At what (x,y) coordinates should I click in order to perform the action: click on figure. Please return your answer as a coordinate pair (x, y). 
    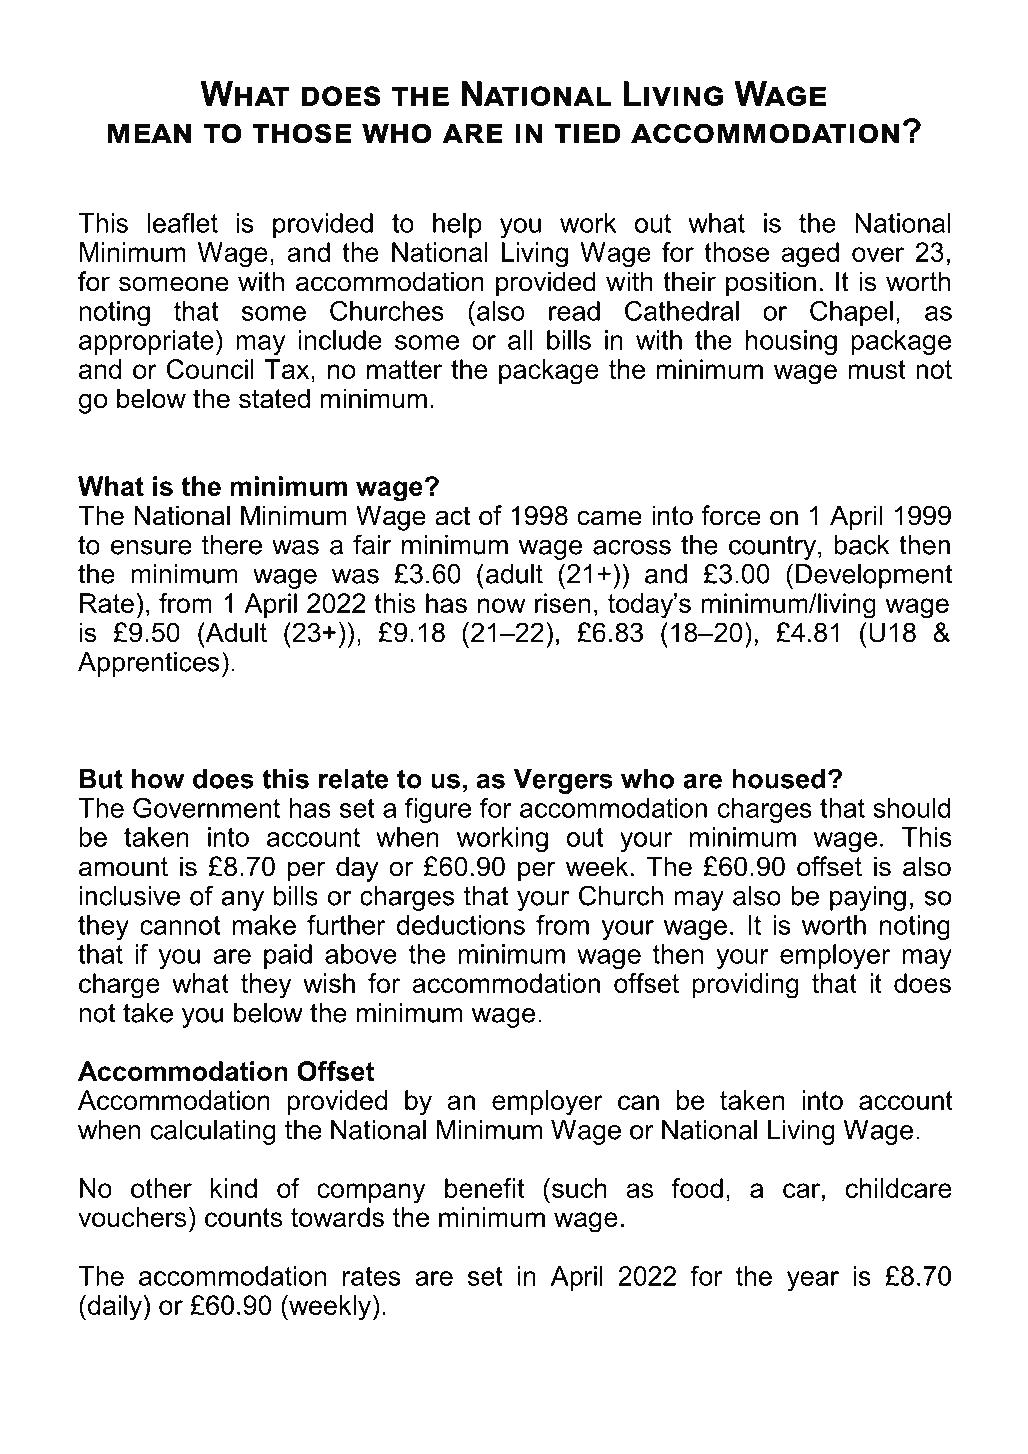
    Looking at the image, I should click on (438, 810).
